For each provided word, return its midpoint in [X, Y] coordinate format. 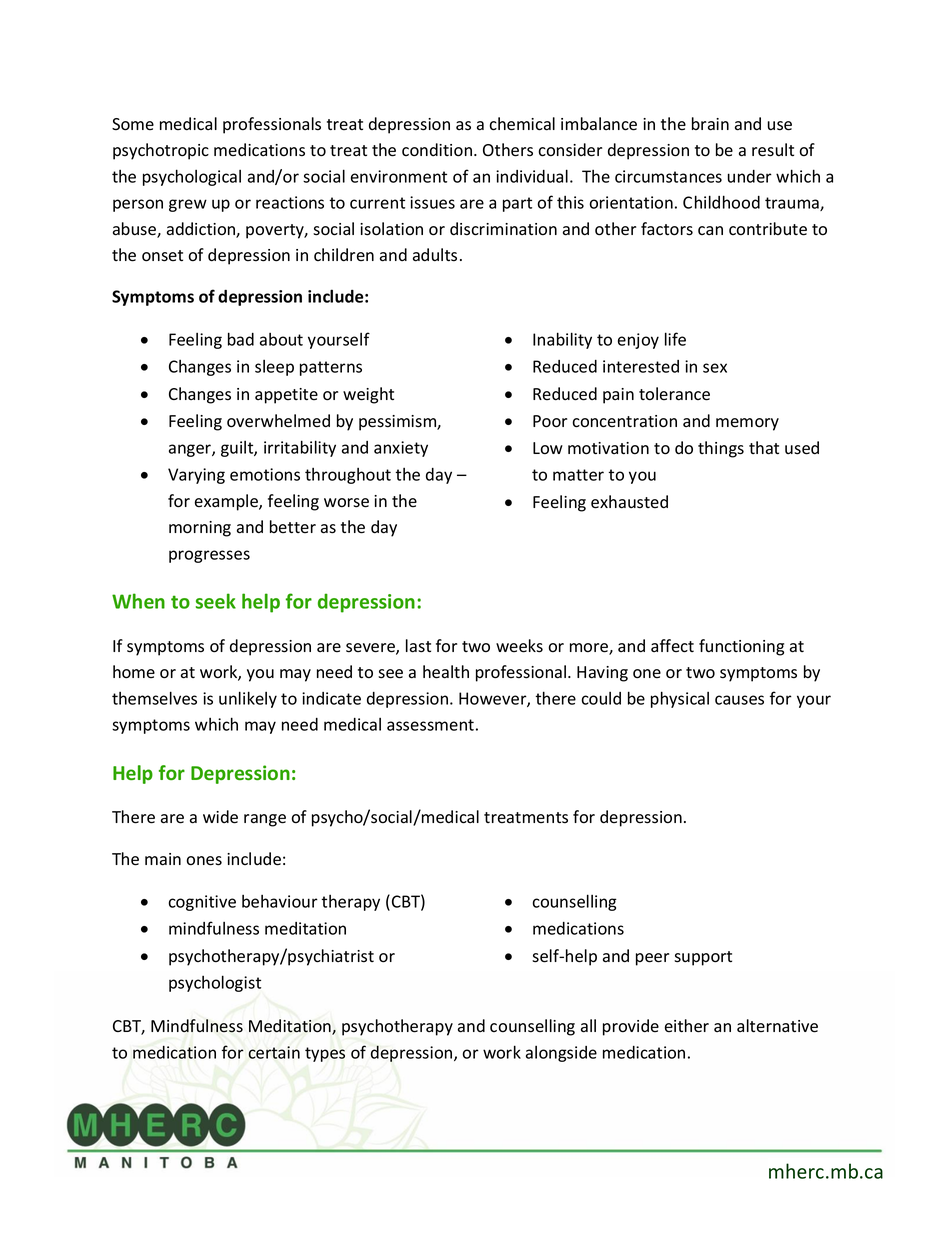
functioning [741, 647]
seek [216, 601]
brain [710, 124]
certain [274, 1052]
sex [715, 368]
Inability [562, 340]
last [418, 646]
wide [220, 817]
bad [241, 339]
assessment [430, 725]
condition [438, 150]
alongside [561, 1054]
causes [739, 700]
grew [188, 205]
